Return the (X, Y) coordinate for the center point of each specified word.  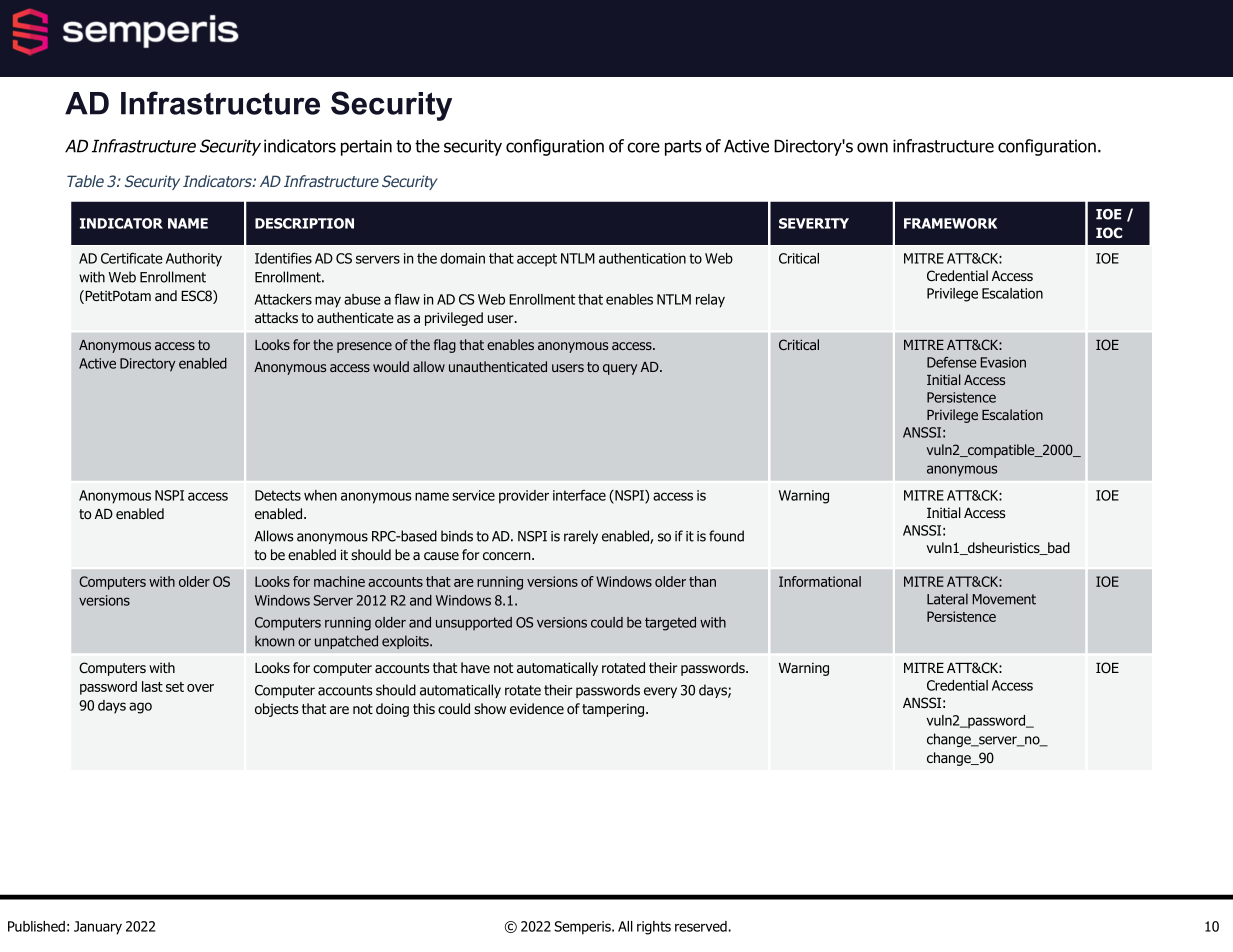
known (274, 641)
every (660, 692)
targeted (670, 624)
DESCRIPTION (304, 223)
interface (579, 495)
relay (710, 301)
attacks (276, 317)
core (643, 147)
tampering (614, 710)
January (98, 928)
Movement (1004, 599)
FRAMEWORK (950, 223)
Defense (951, 362)
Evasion (1003, 362)
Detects (278, 495)
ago (140, 708)
